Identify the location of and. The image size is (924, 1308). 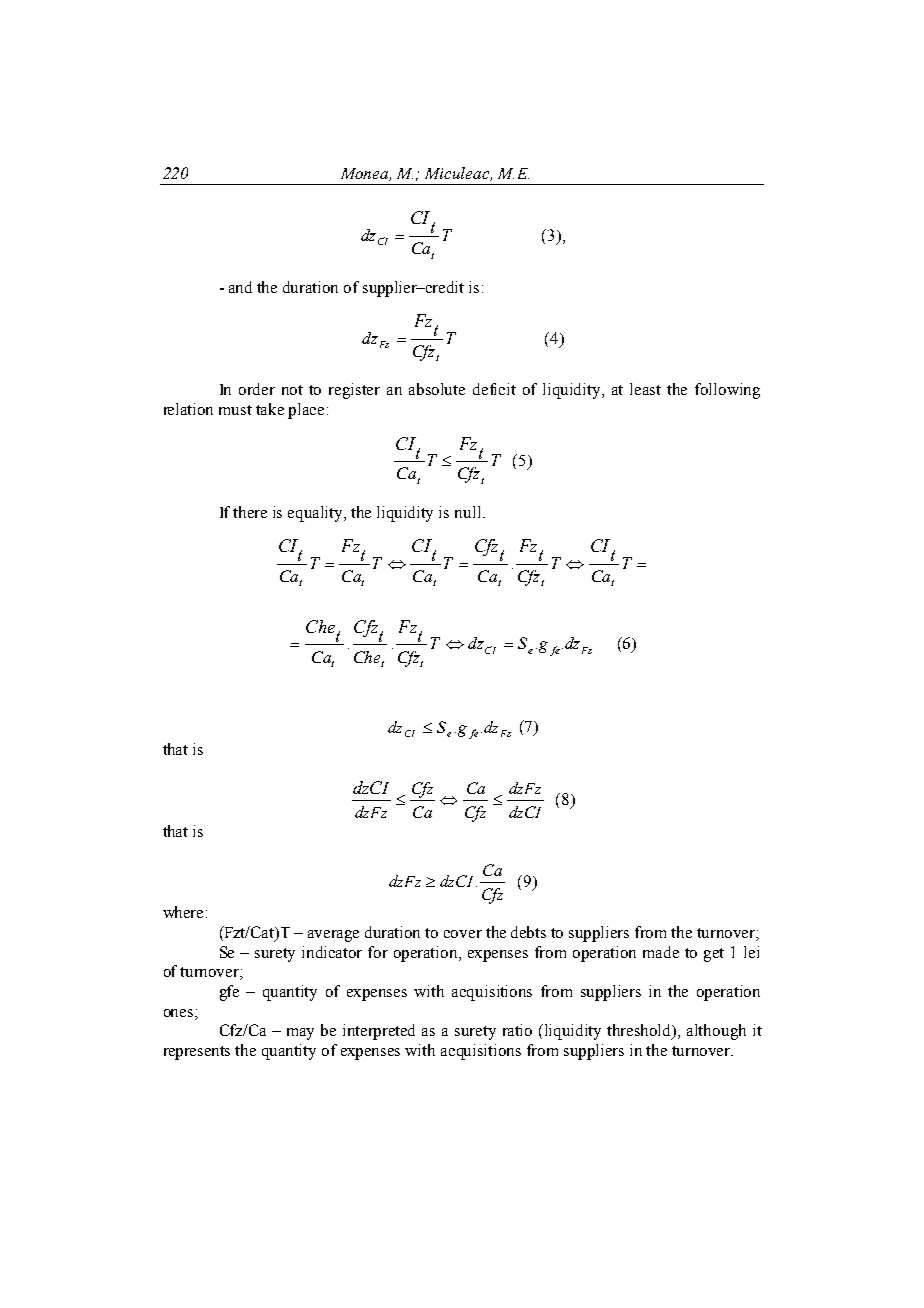
(240, 287).
